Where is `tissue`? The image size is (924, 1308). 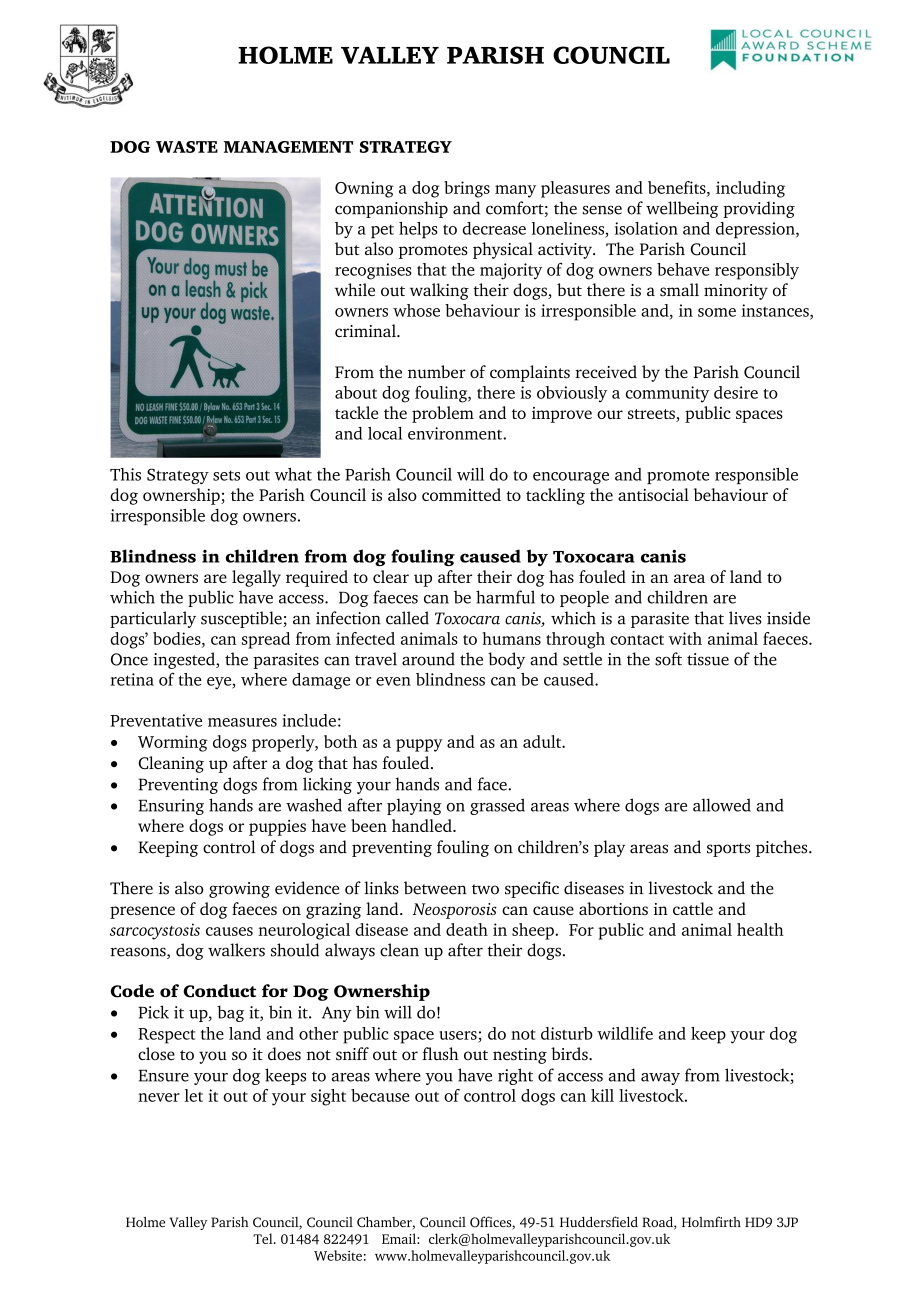 tissue is located at coordinates (708, 659).
